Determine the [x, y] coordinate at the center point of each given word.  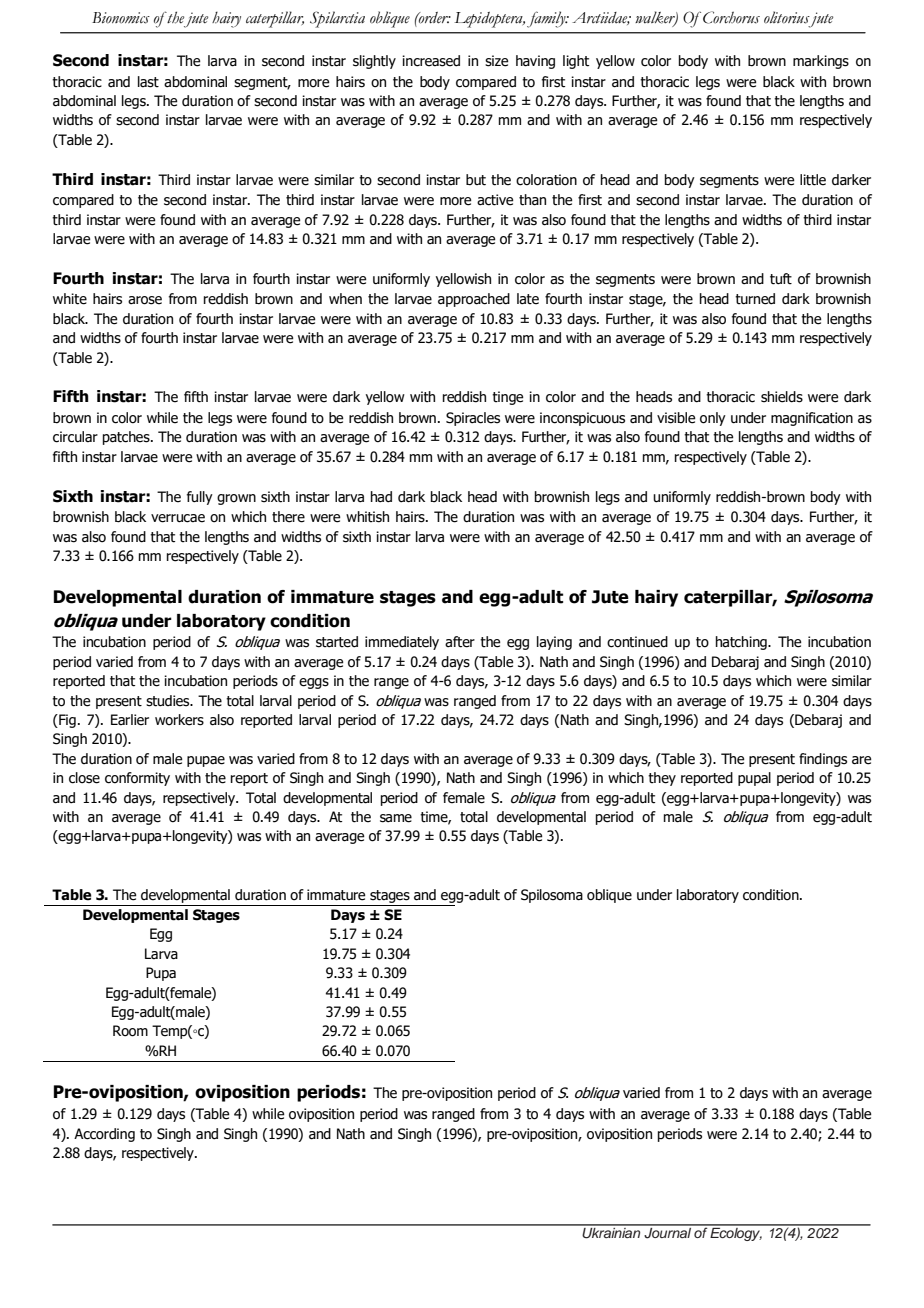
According [104, 1135]
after [460, 642]
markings [821, 62]
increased [431, 61]
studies [169, 701]
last [148, 82]
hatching [742, 643]
